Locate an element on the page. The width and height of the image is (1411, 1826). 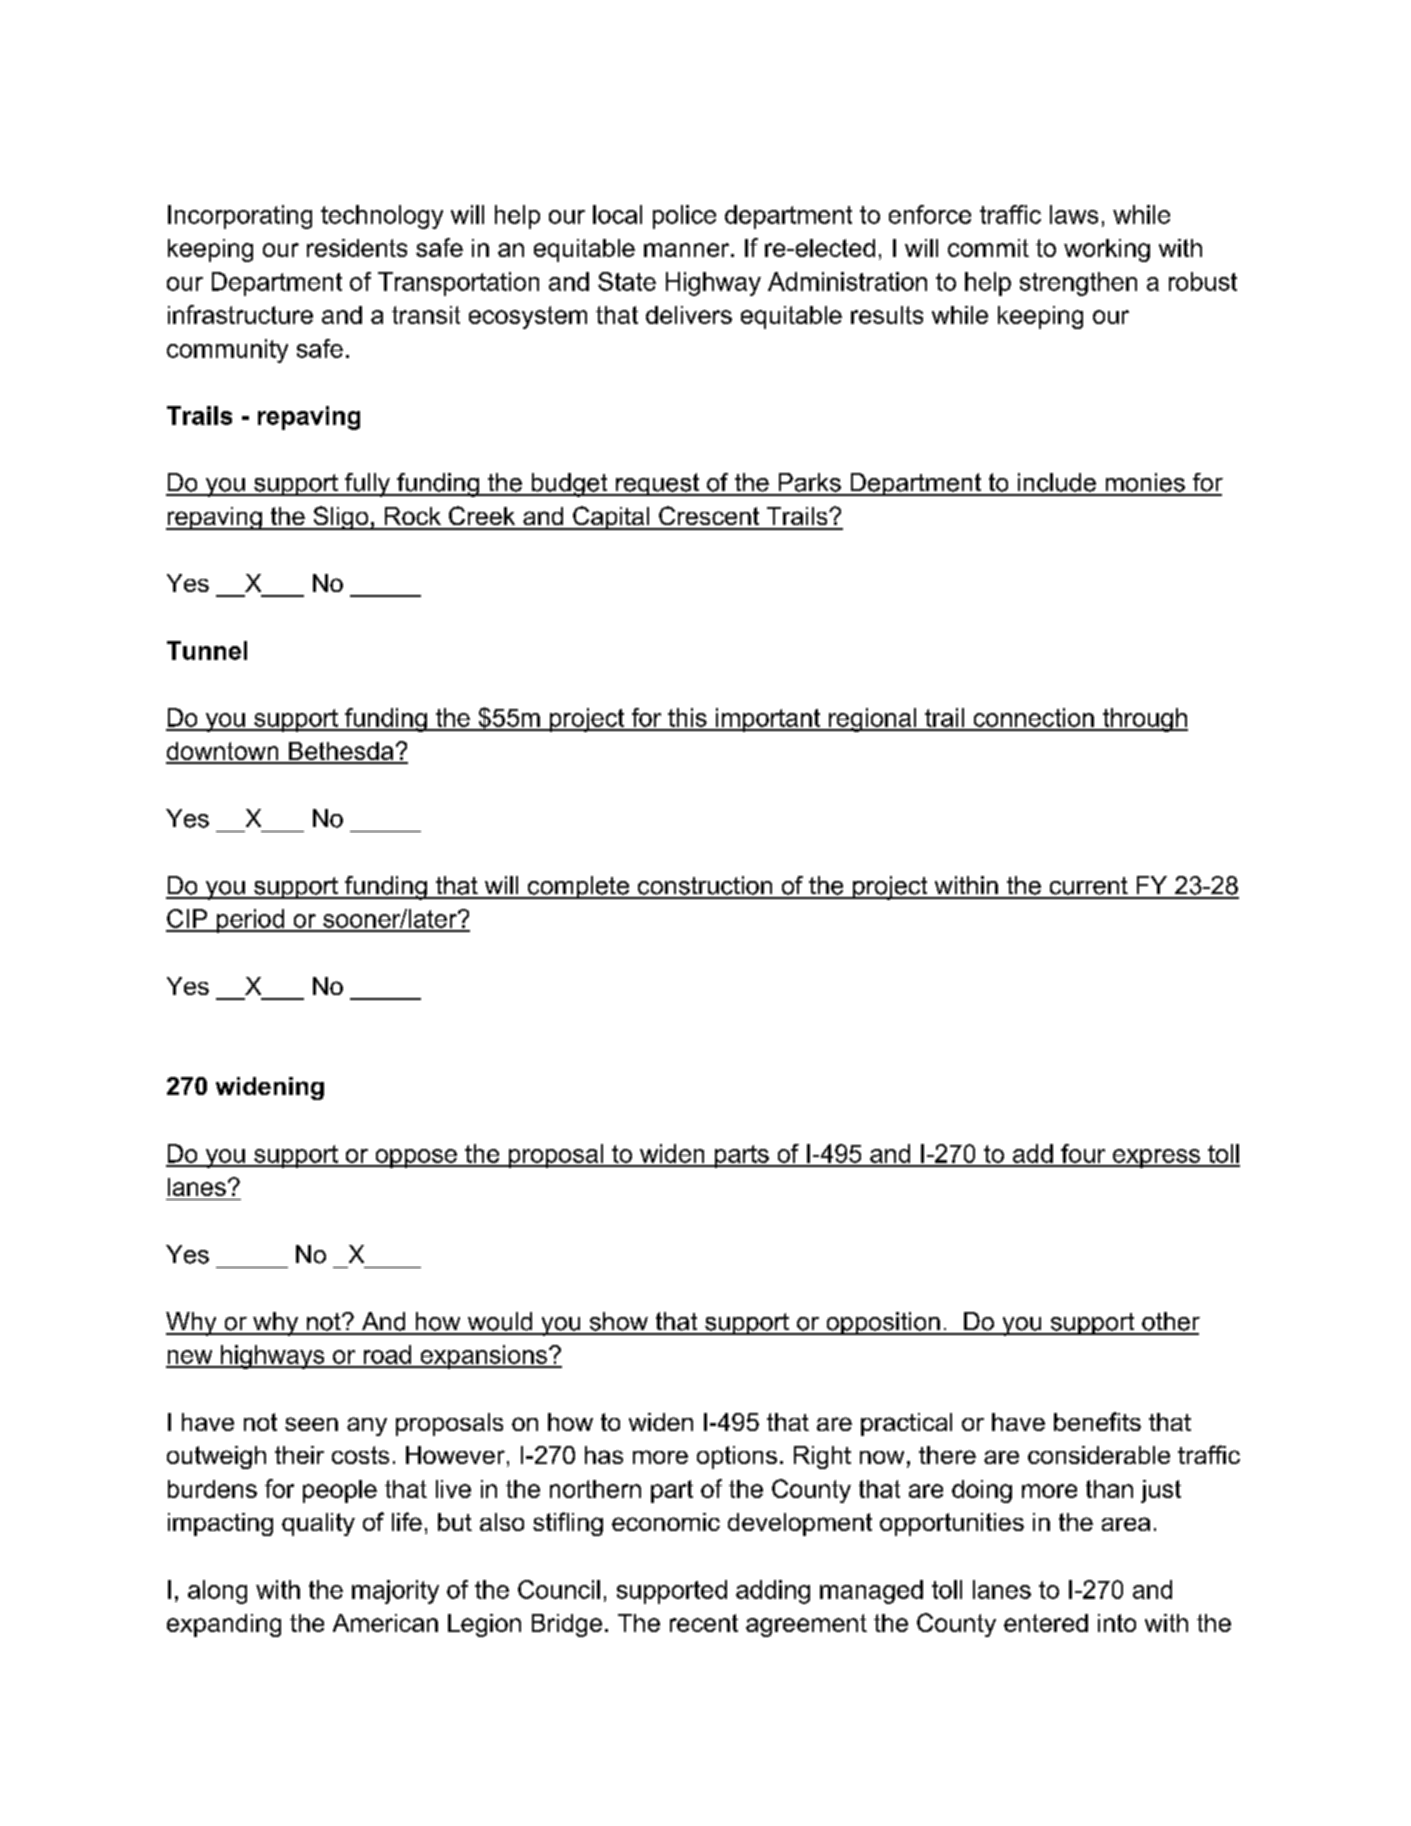
recent is located at coordinates (704, 1623).
